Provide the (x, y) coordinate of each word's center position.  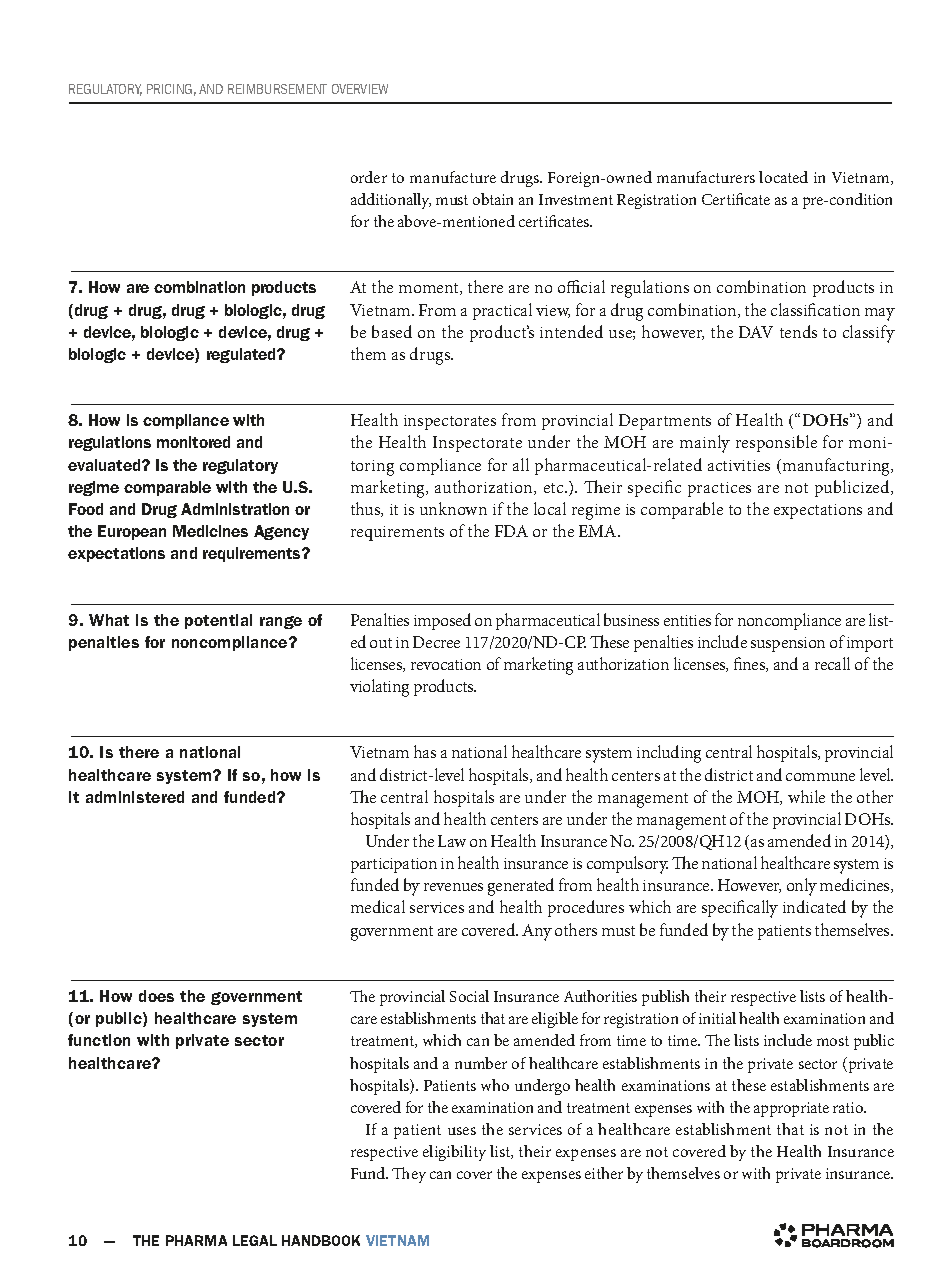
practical (502, 311)
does (156, 996)
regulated (243, 355)
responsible (776, 443)
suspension (788, 644)
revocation (446, 664)
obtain (493, 199)
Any (537, 932)
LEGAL (255, 1240)
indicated (814, 906)
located (783, 177)
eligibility (454, 1153)
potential (218, 621)
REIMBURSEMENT (277, 89)
